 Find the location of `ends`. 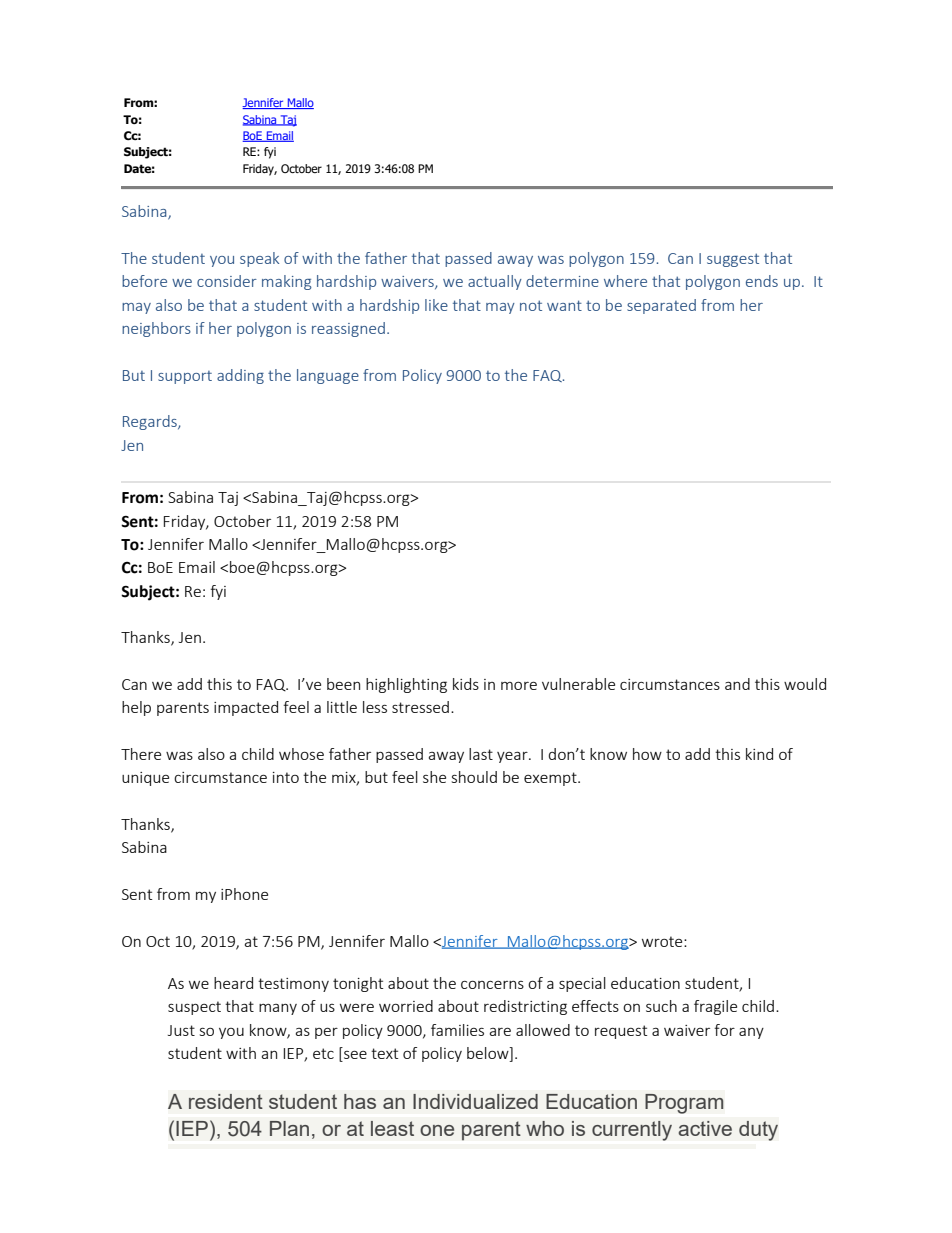

ends is located at coordinates (762, 281).
